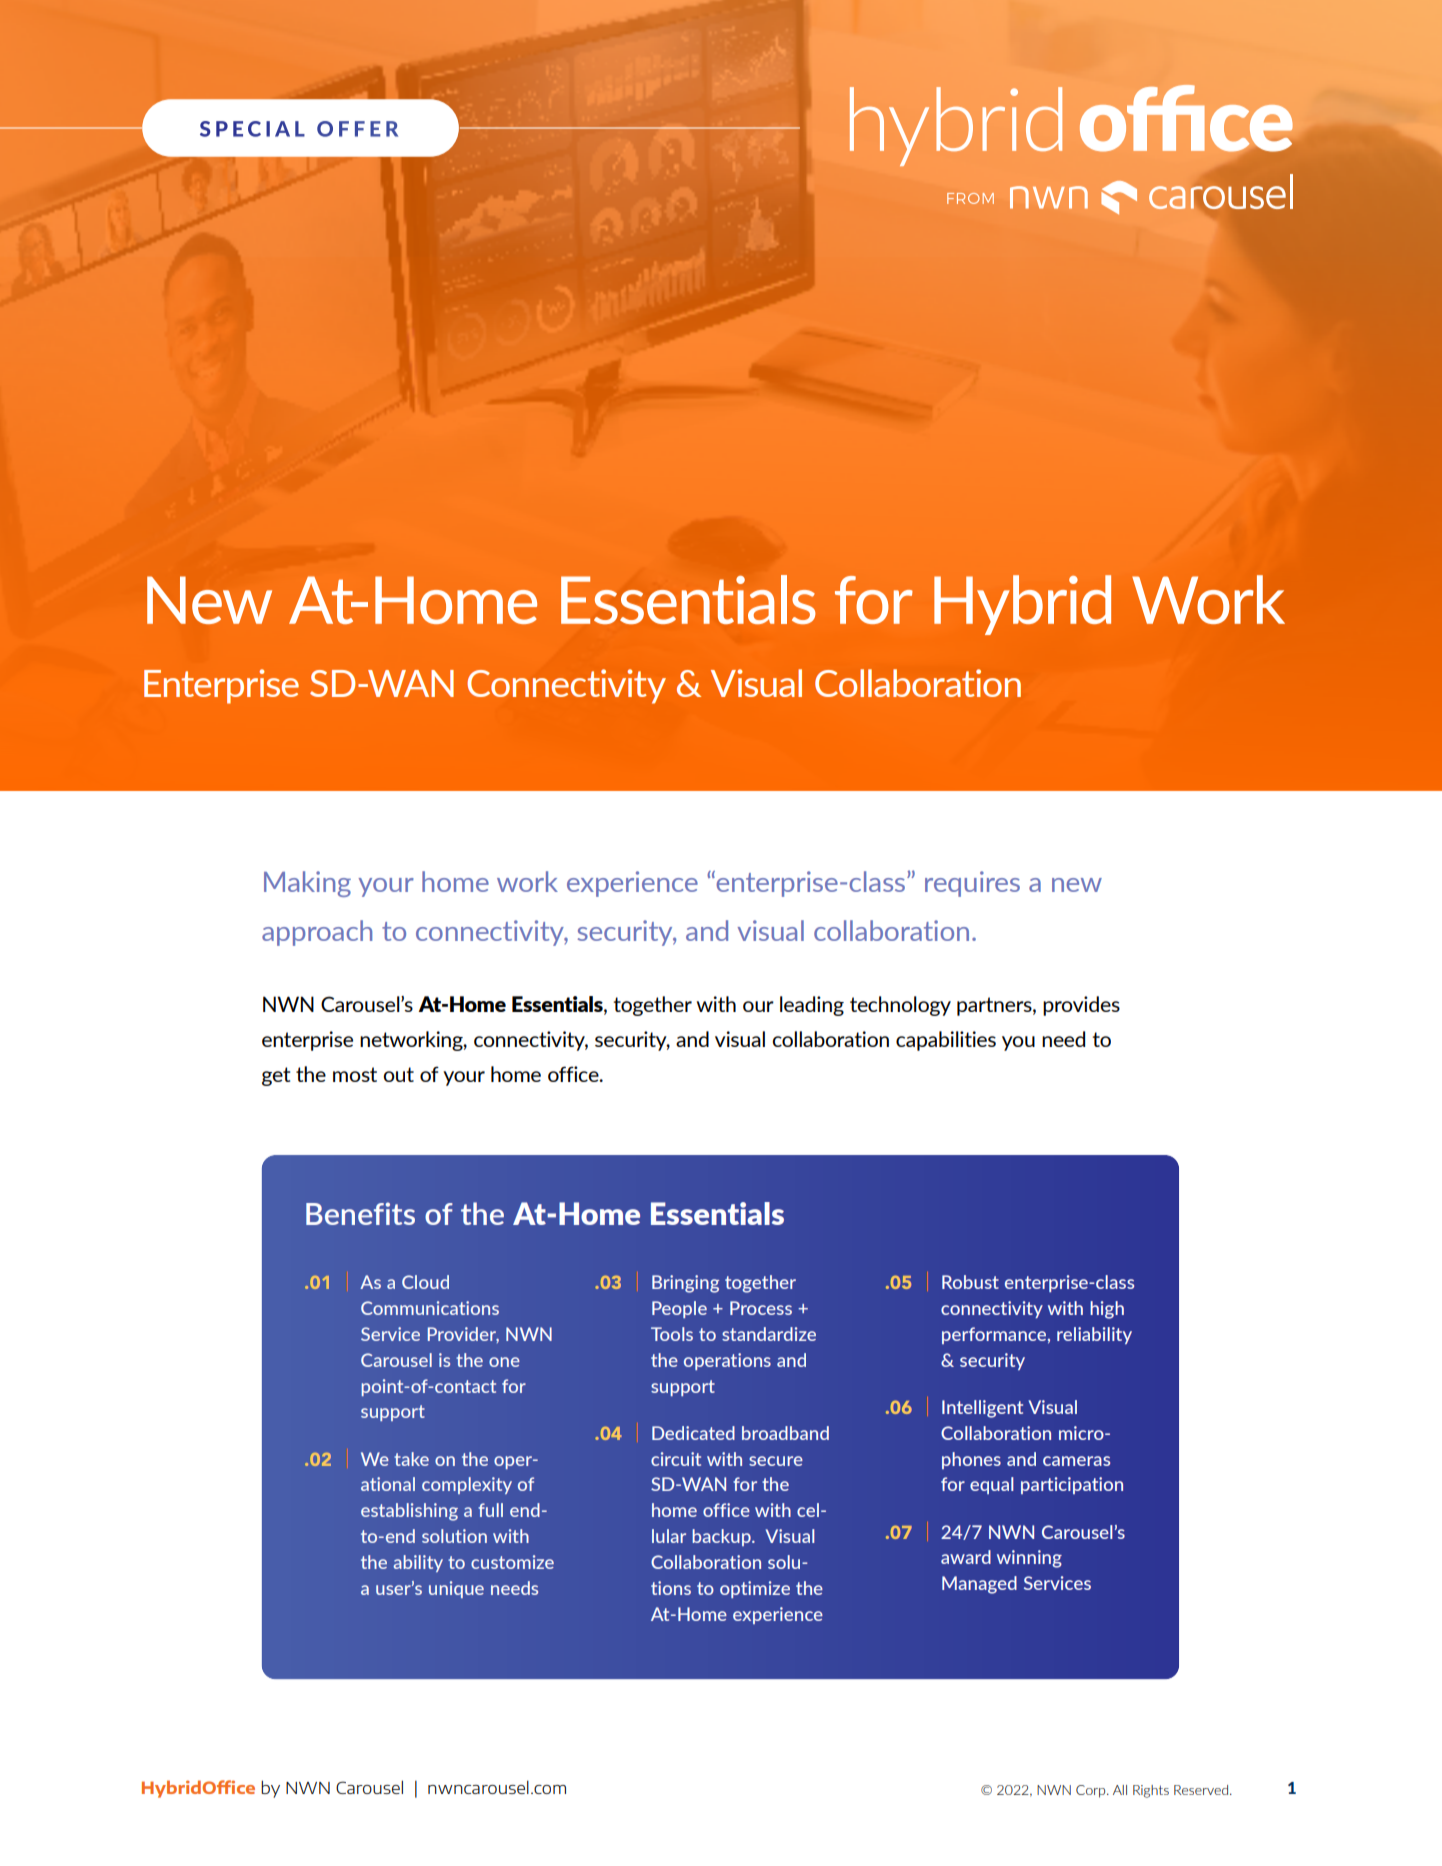 This document has width=1442, height=1866. I want to click on optimize, so click(755, 1589).
